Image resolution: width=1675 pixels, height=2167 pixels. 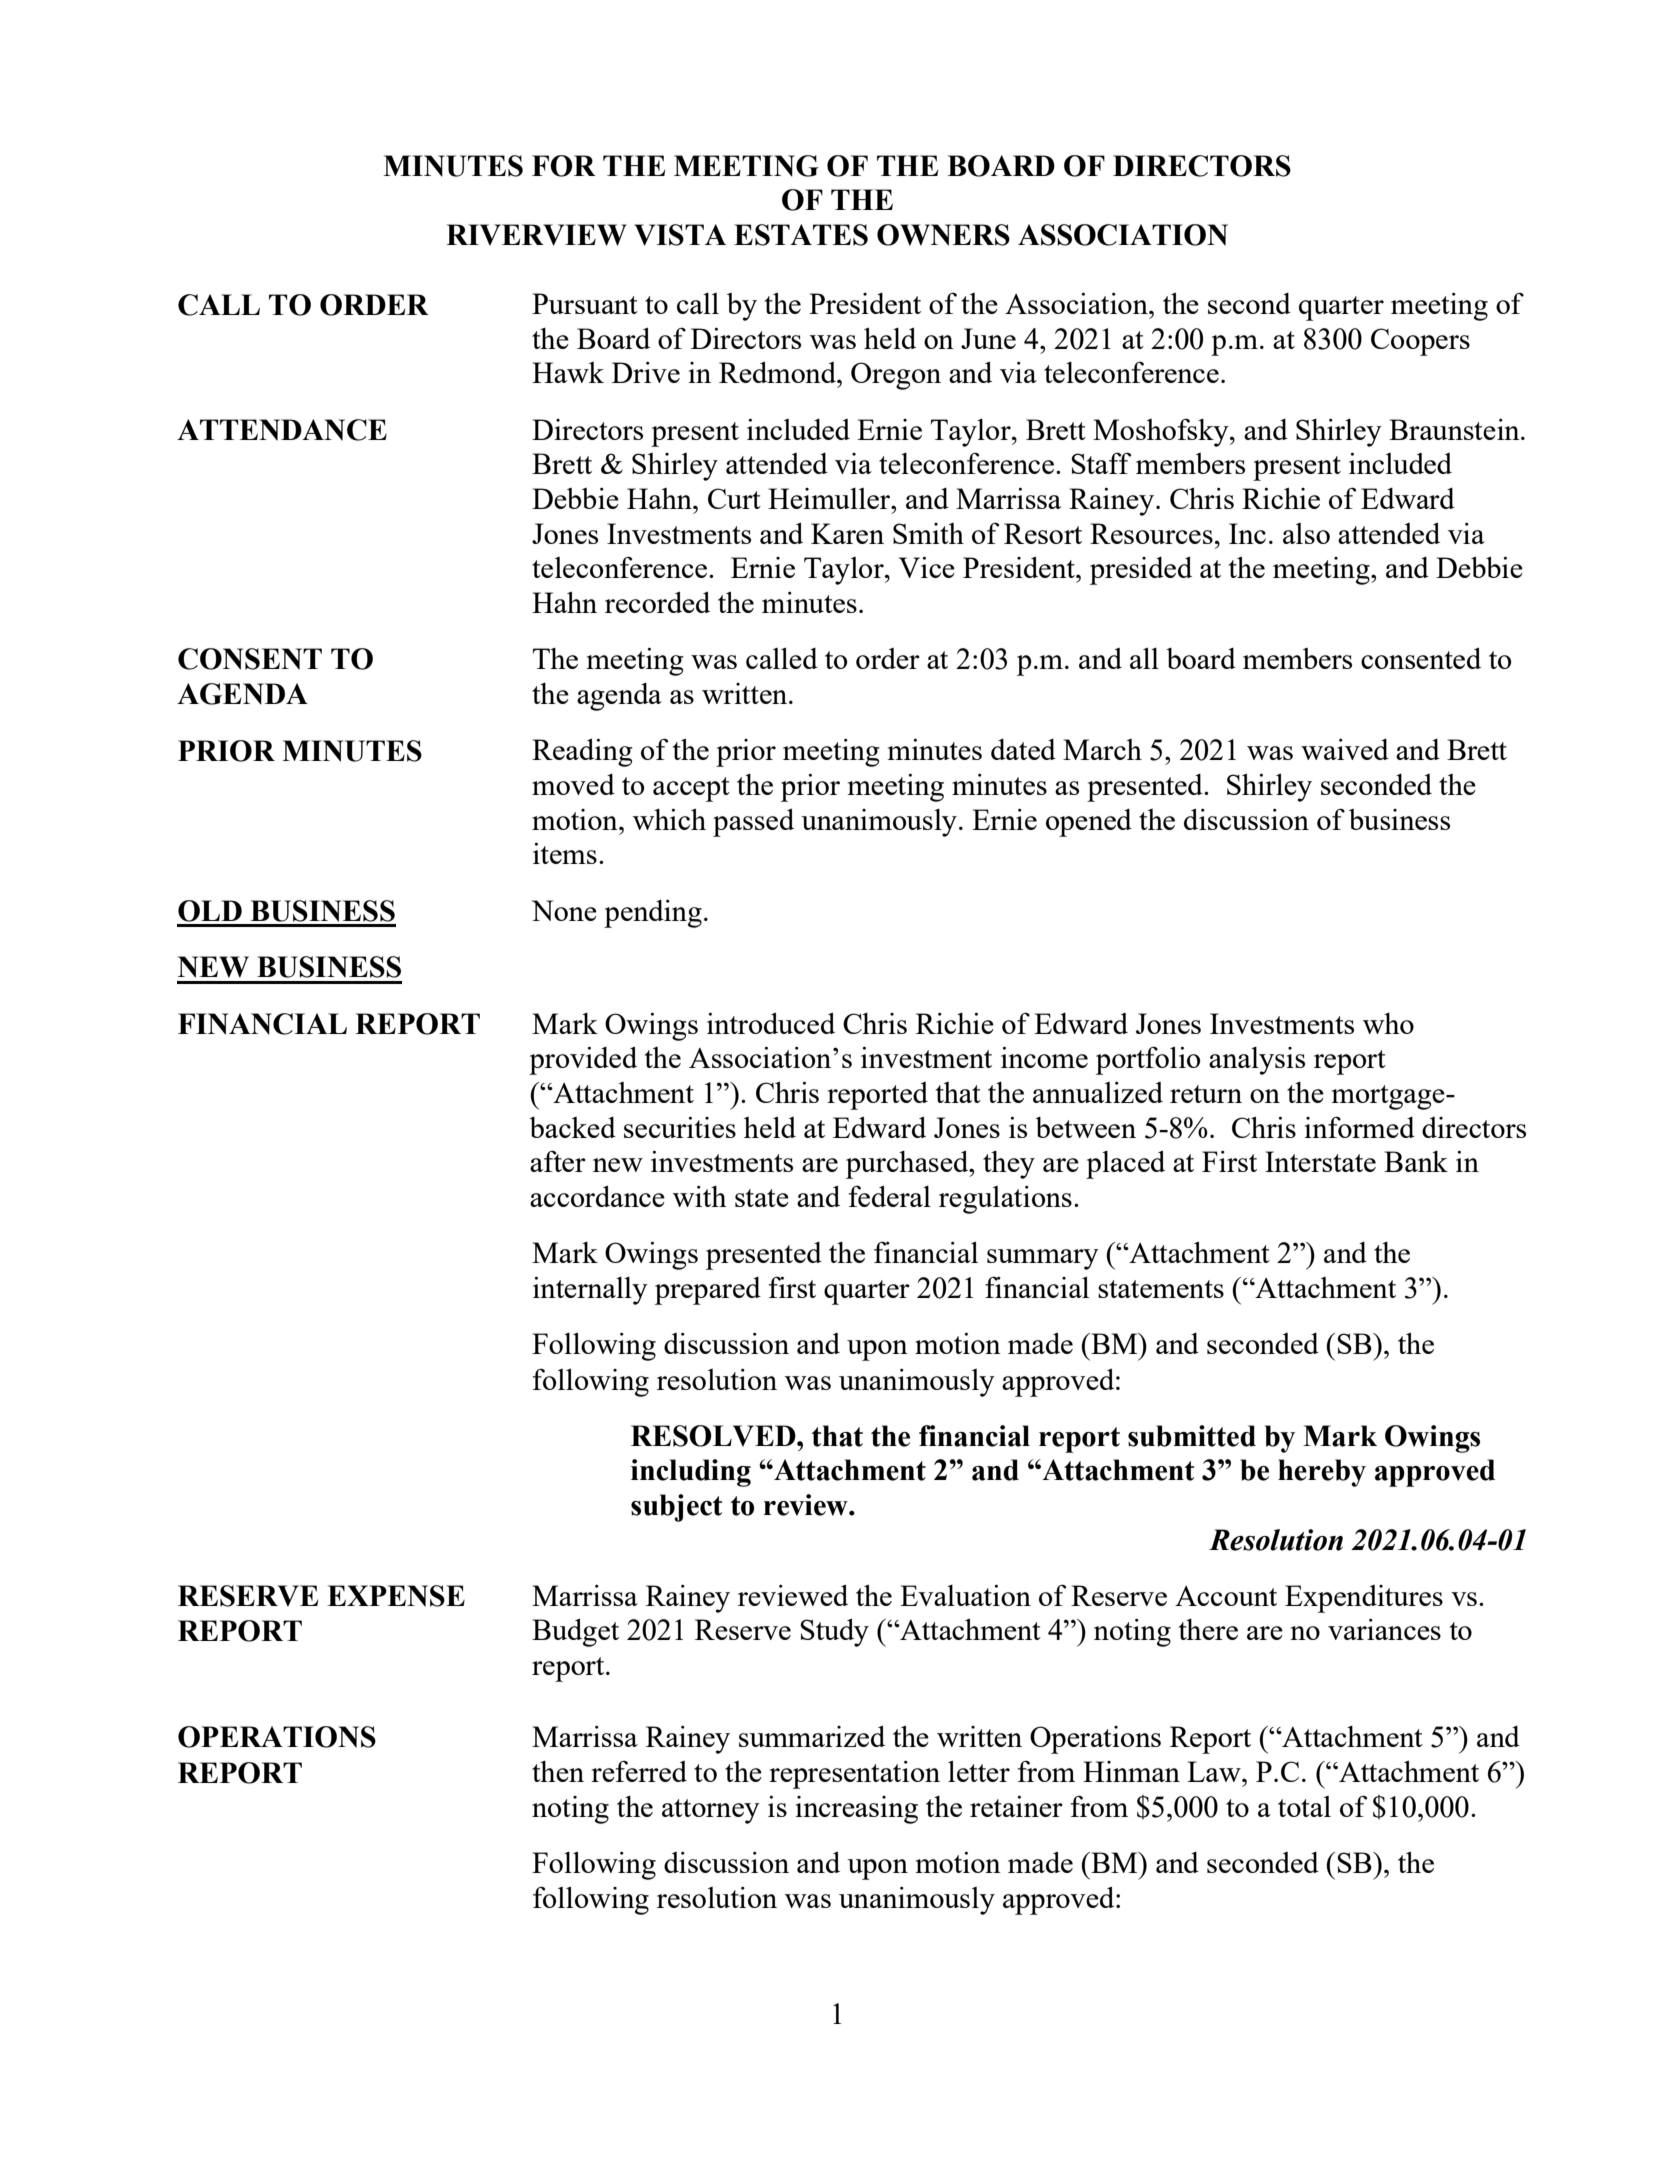 What do you see at coordinates (1304, 1806) in the screenshot?
I see `total` at bounding box center [1304, 1806].
